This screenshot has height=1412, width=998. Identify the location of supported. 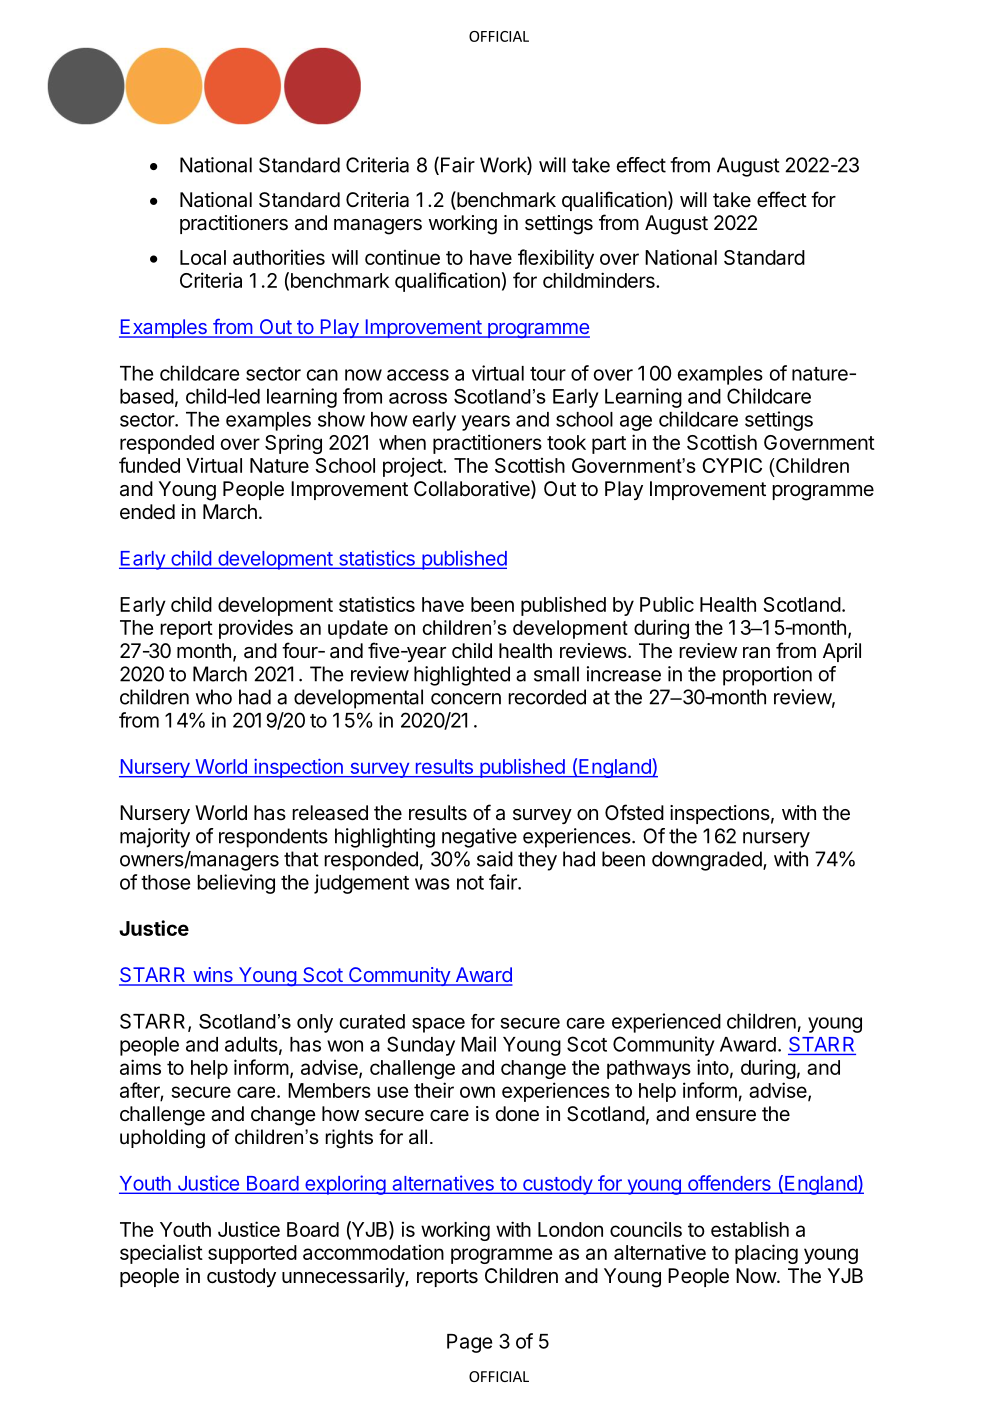
(252, 1254).
